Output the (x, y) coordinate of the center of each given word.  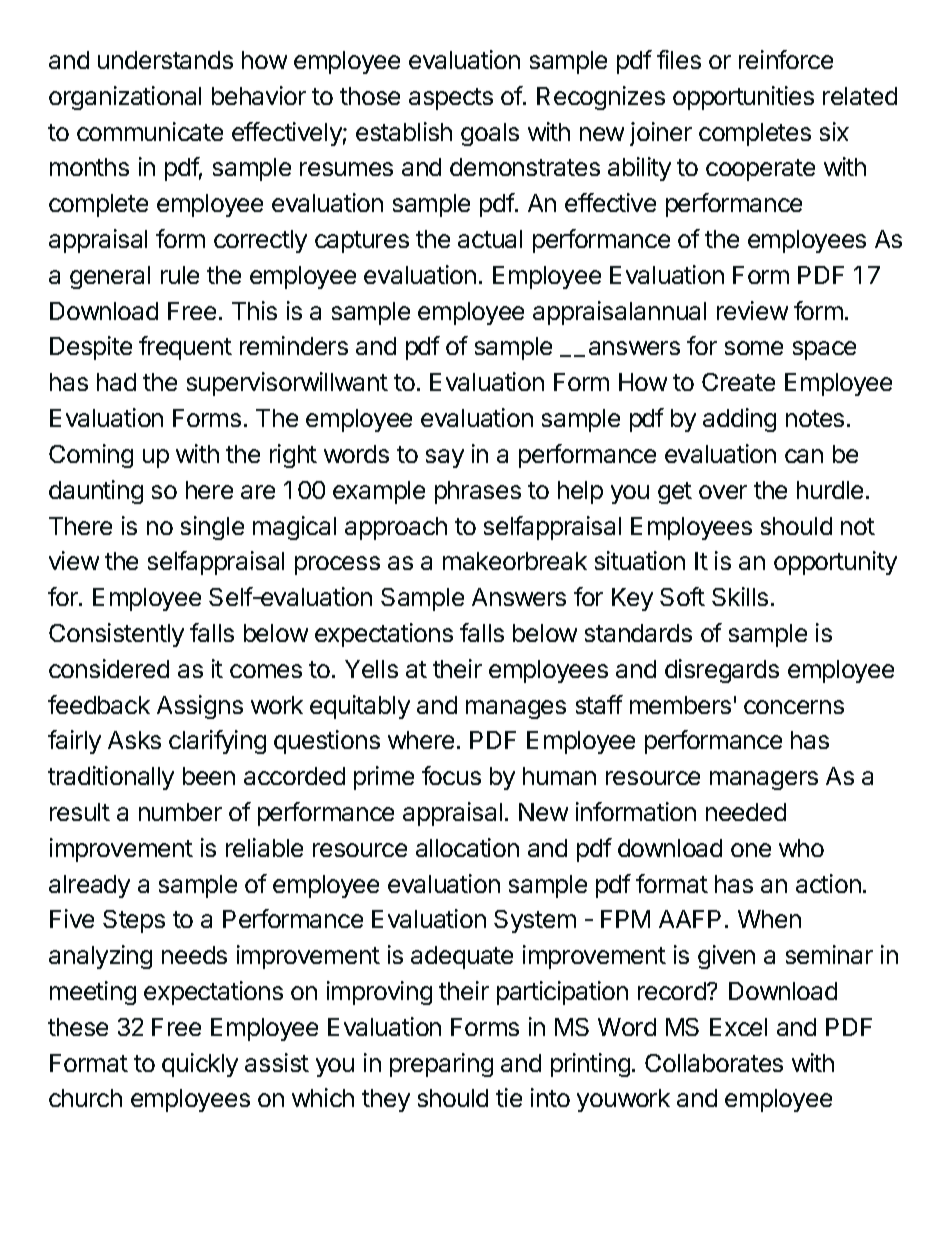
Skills (740, 596)
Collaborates (714, 1063)
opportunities (743, 98)
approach (396, 528)
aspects (451, 99)
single (212, 528)
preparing (441, 1065)
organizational (125, 98)
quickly (200, 1065)
